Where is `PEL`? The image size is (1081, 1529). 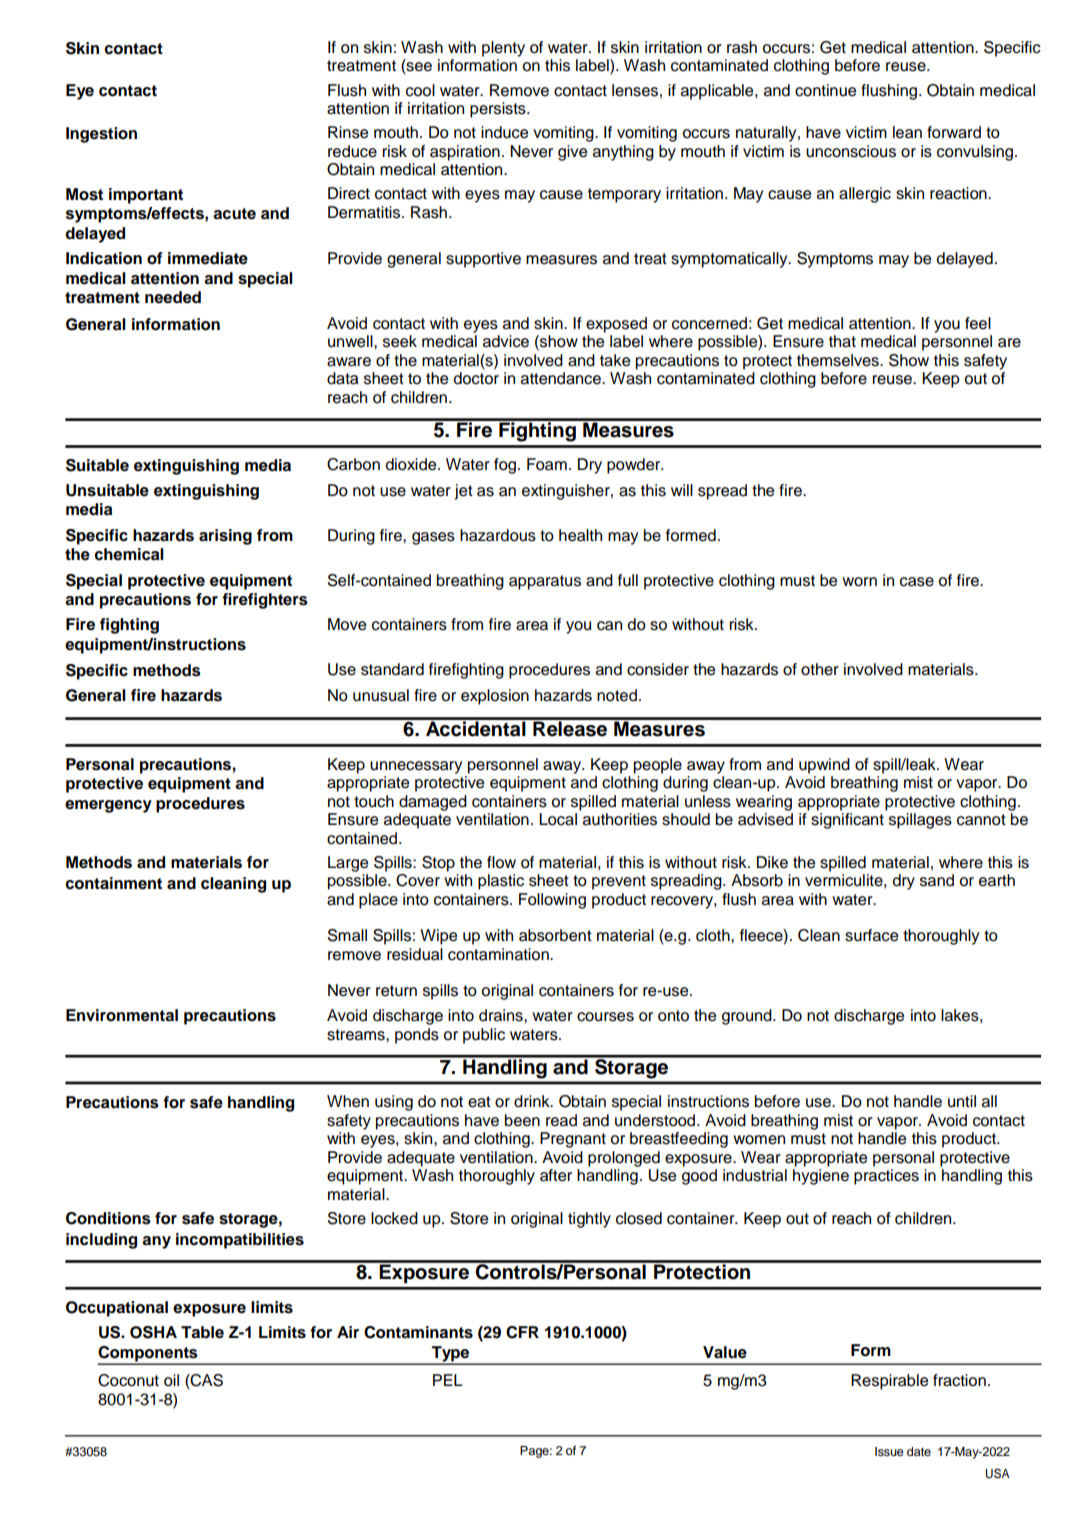
PEL is located at coordinates (448, 1380).
